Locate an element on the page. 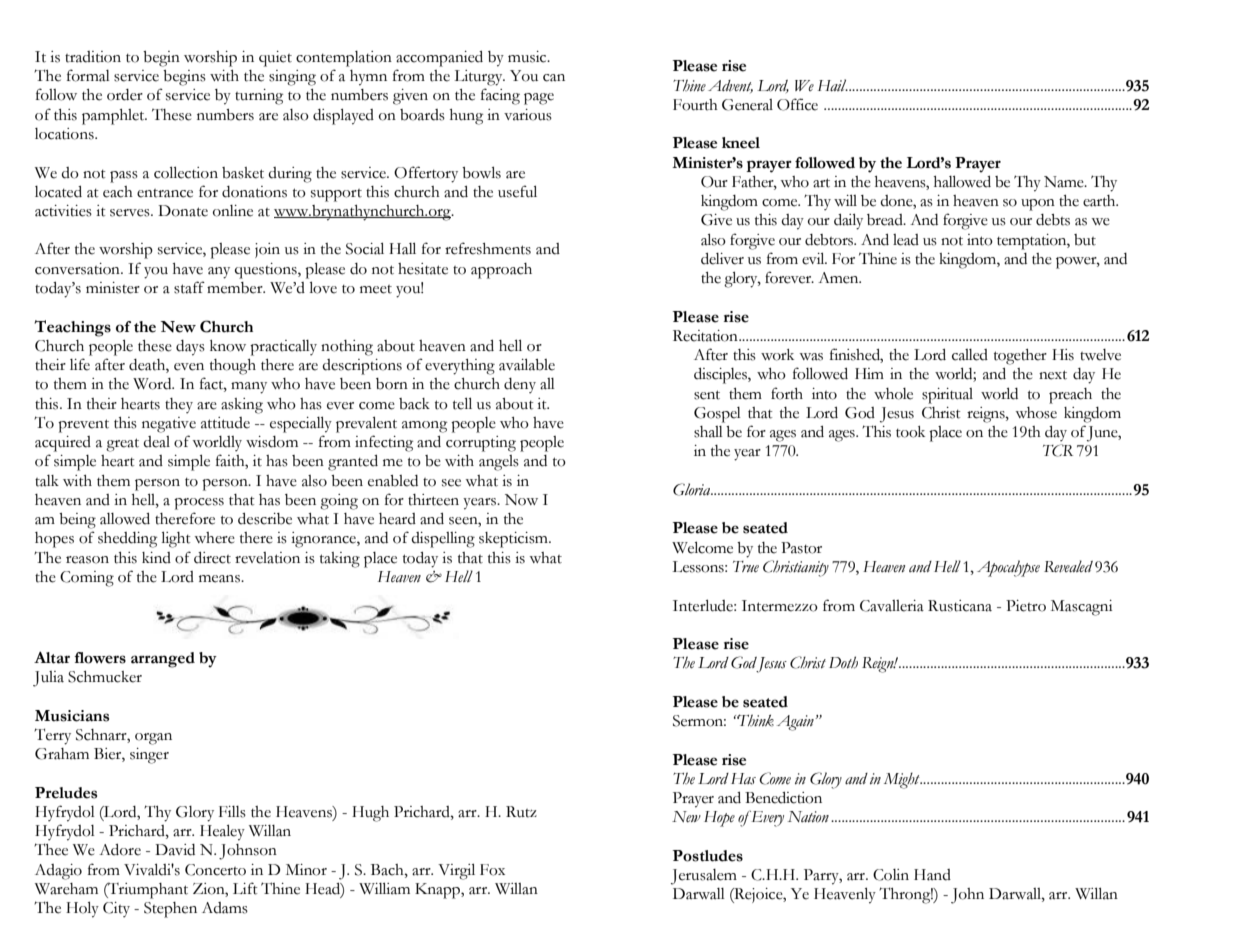  page is located at coordinates (539, 99).
